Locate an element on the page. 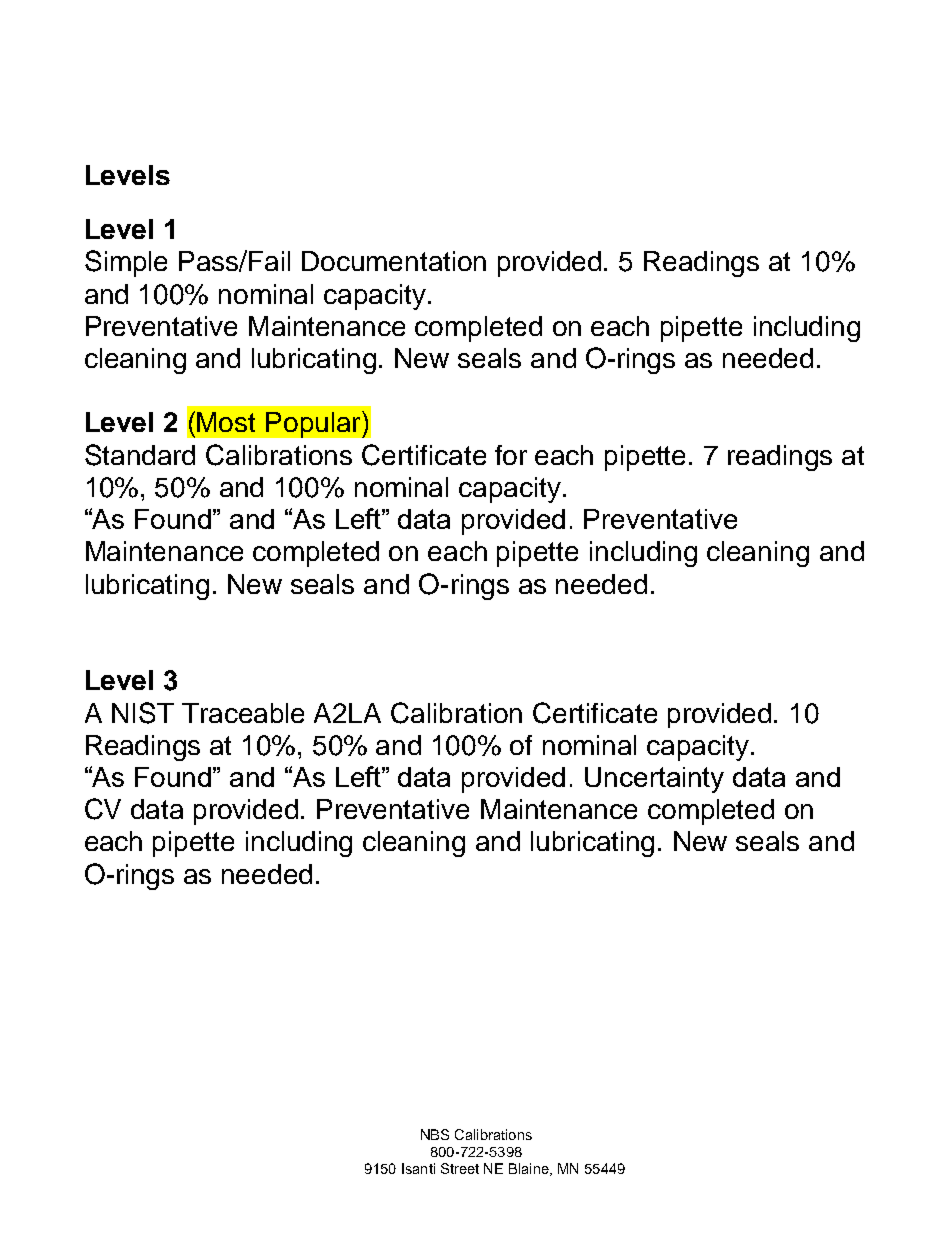 The width and height of the image is (952, 1233). Street is located at coordinates (460, 1168).
